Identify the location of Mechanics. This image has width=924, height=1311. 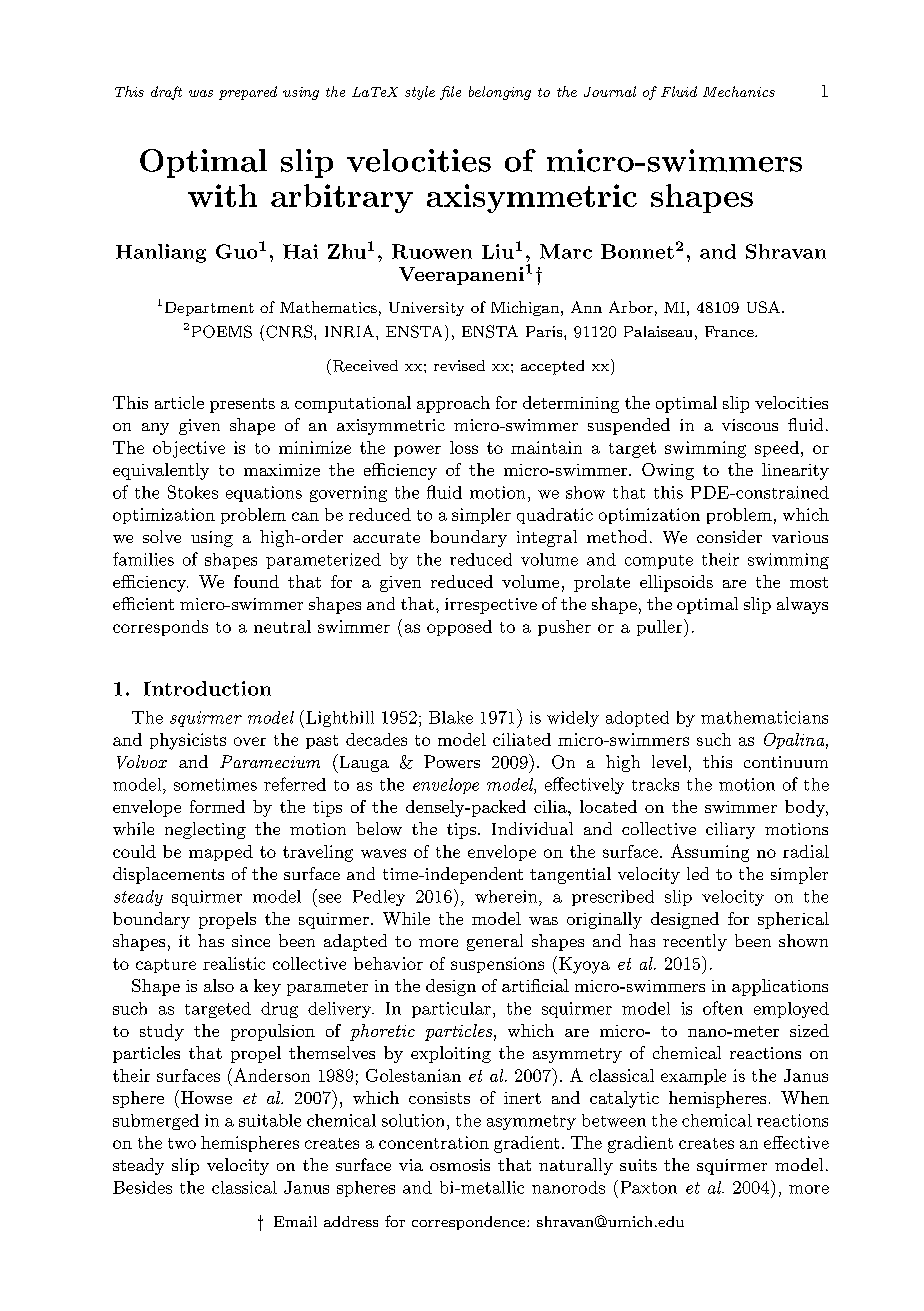
(739, 91).
